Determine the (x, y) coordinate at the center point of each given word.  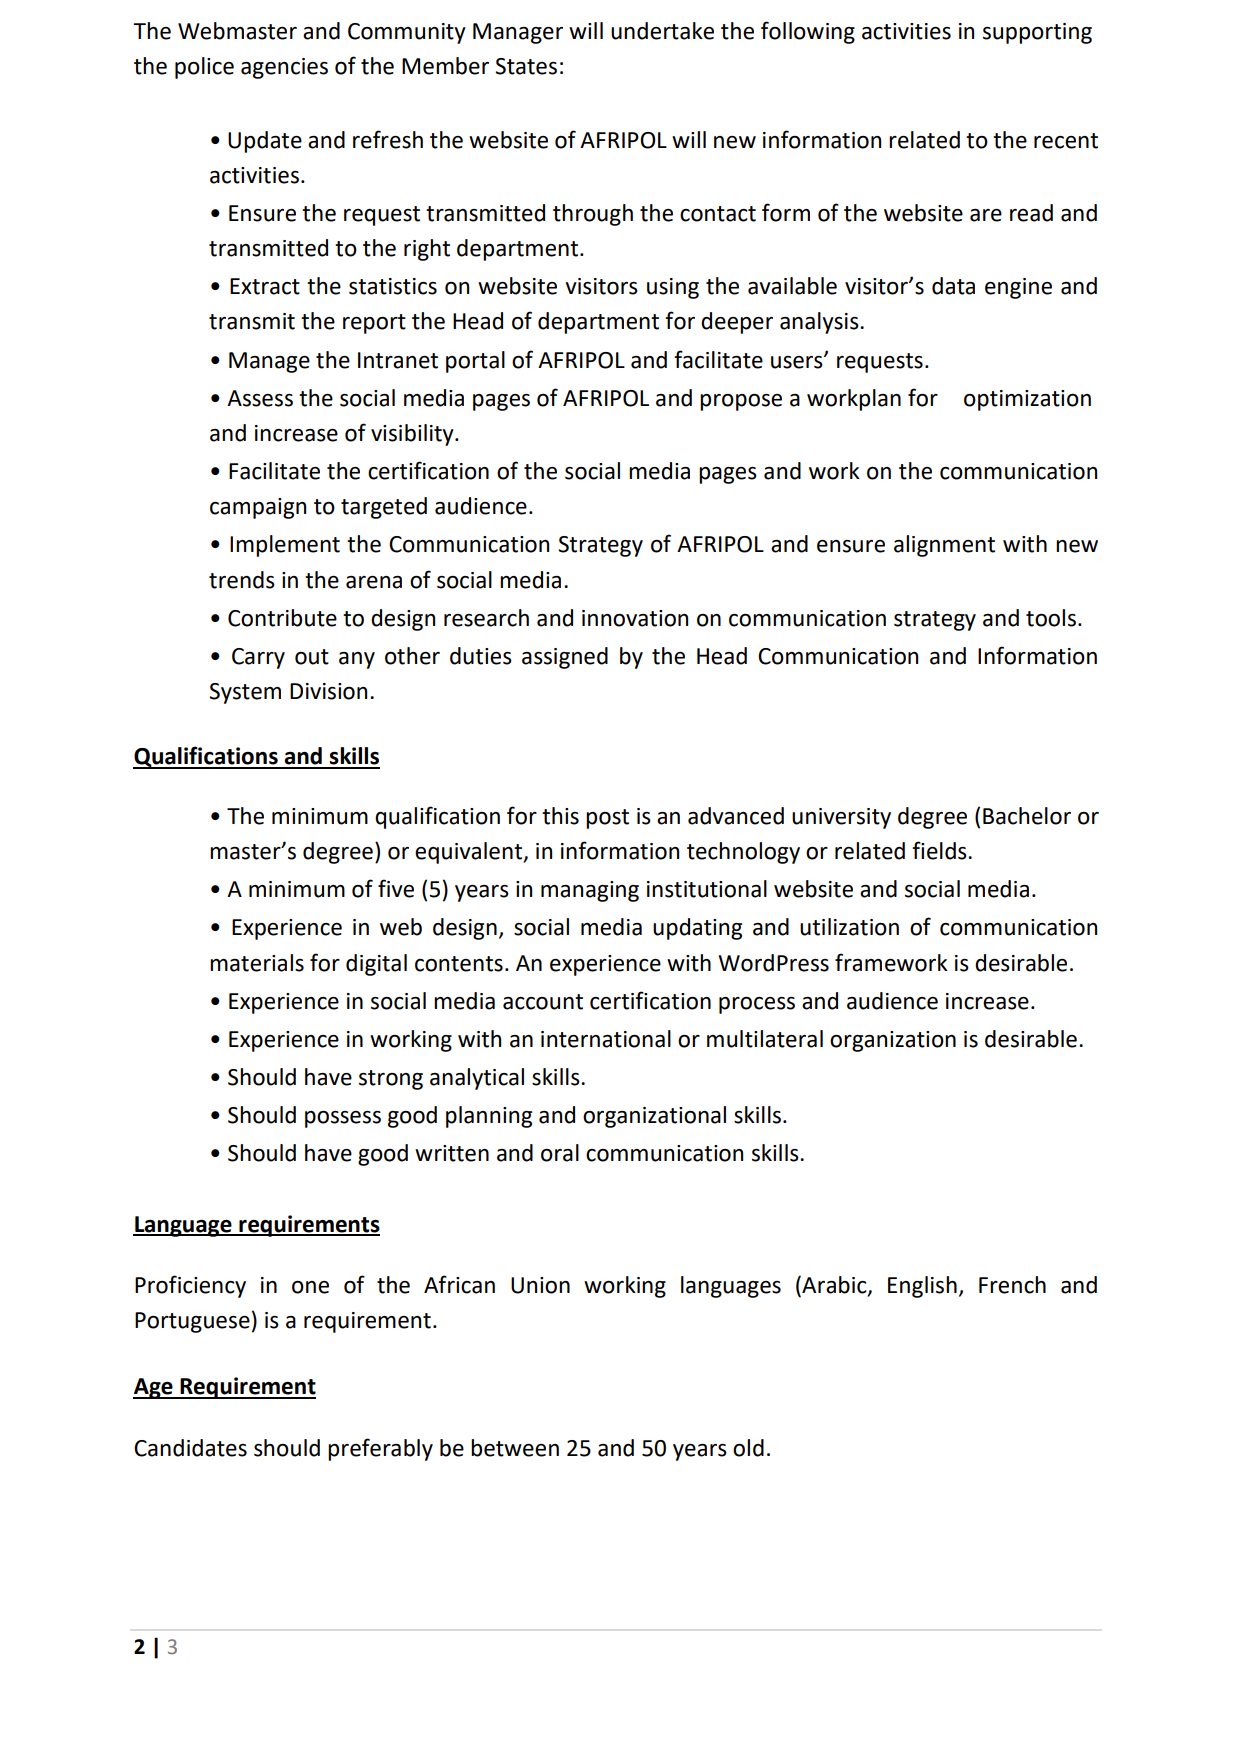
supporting (1037, 33)
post (607, 819)
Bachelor (1027, 816)
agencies (284, 68)
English (922, 1287)
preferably (380, 1449)
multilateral (765, 1039)
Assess (260, 398)
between (515, 1448)
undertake (662, 31)
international (606, 1039)
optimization (1027, 400)
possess (343, 1119)
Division (328, 691)
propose (741, 402)
